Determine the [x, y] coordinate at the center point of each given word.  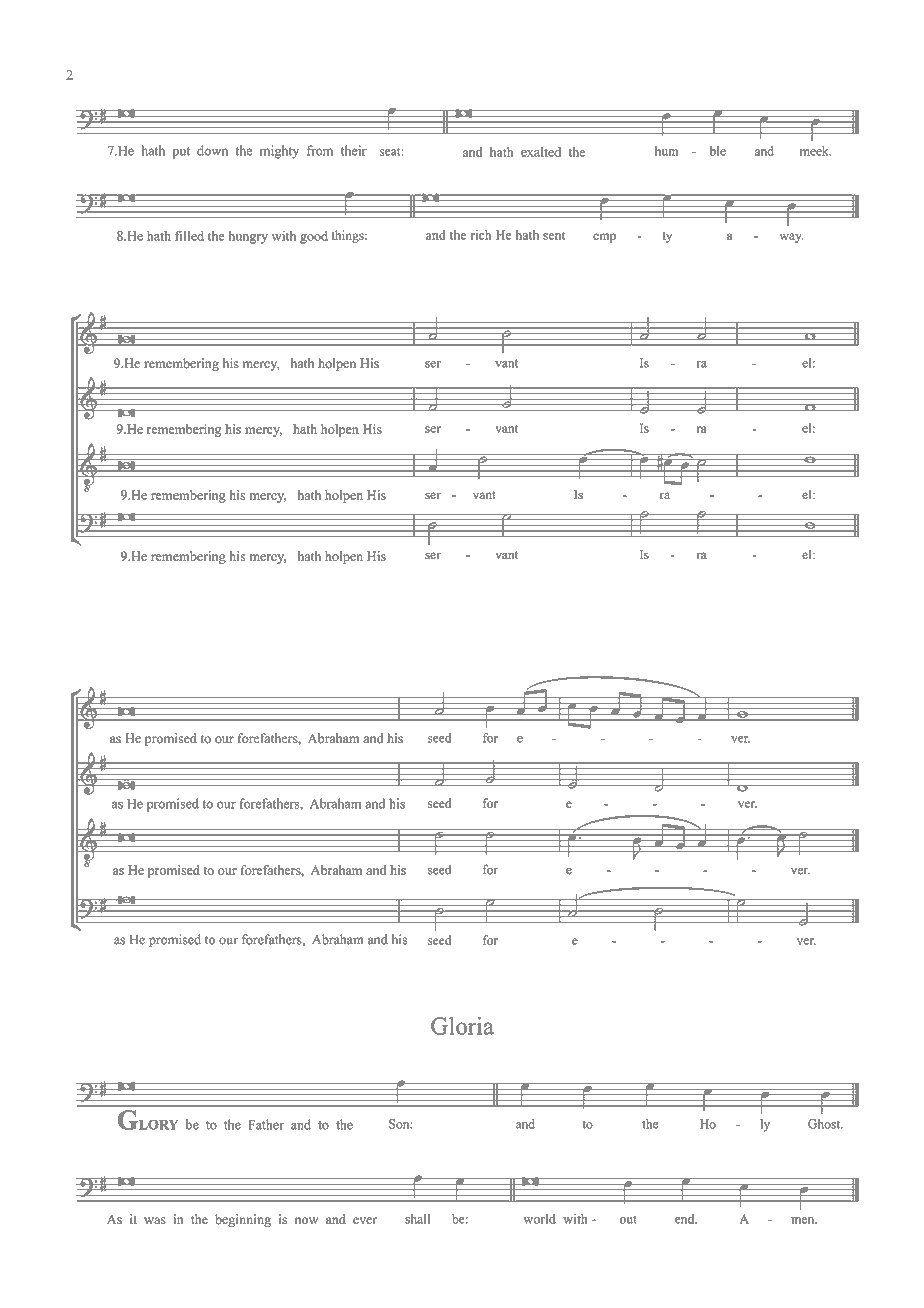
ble [718, 151]
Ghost [825, 1124]
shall [417, 1219]
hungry [248, 237]
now [306, 1221]
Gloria [462, 1026]
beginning [243, 1220]
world [539, 1219]
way [792, 238]
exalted [541, 152]
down [212, 150]
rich [481, 235]
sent [554, 235]
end [686, 1219]
